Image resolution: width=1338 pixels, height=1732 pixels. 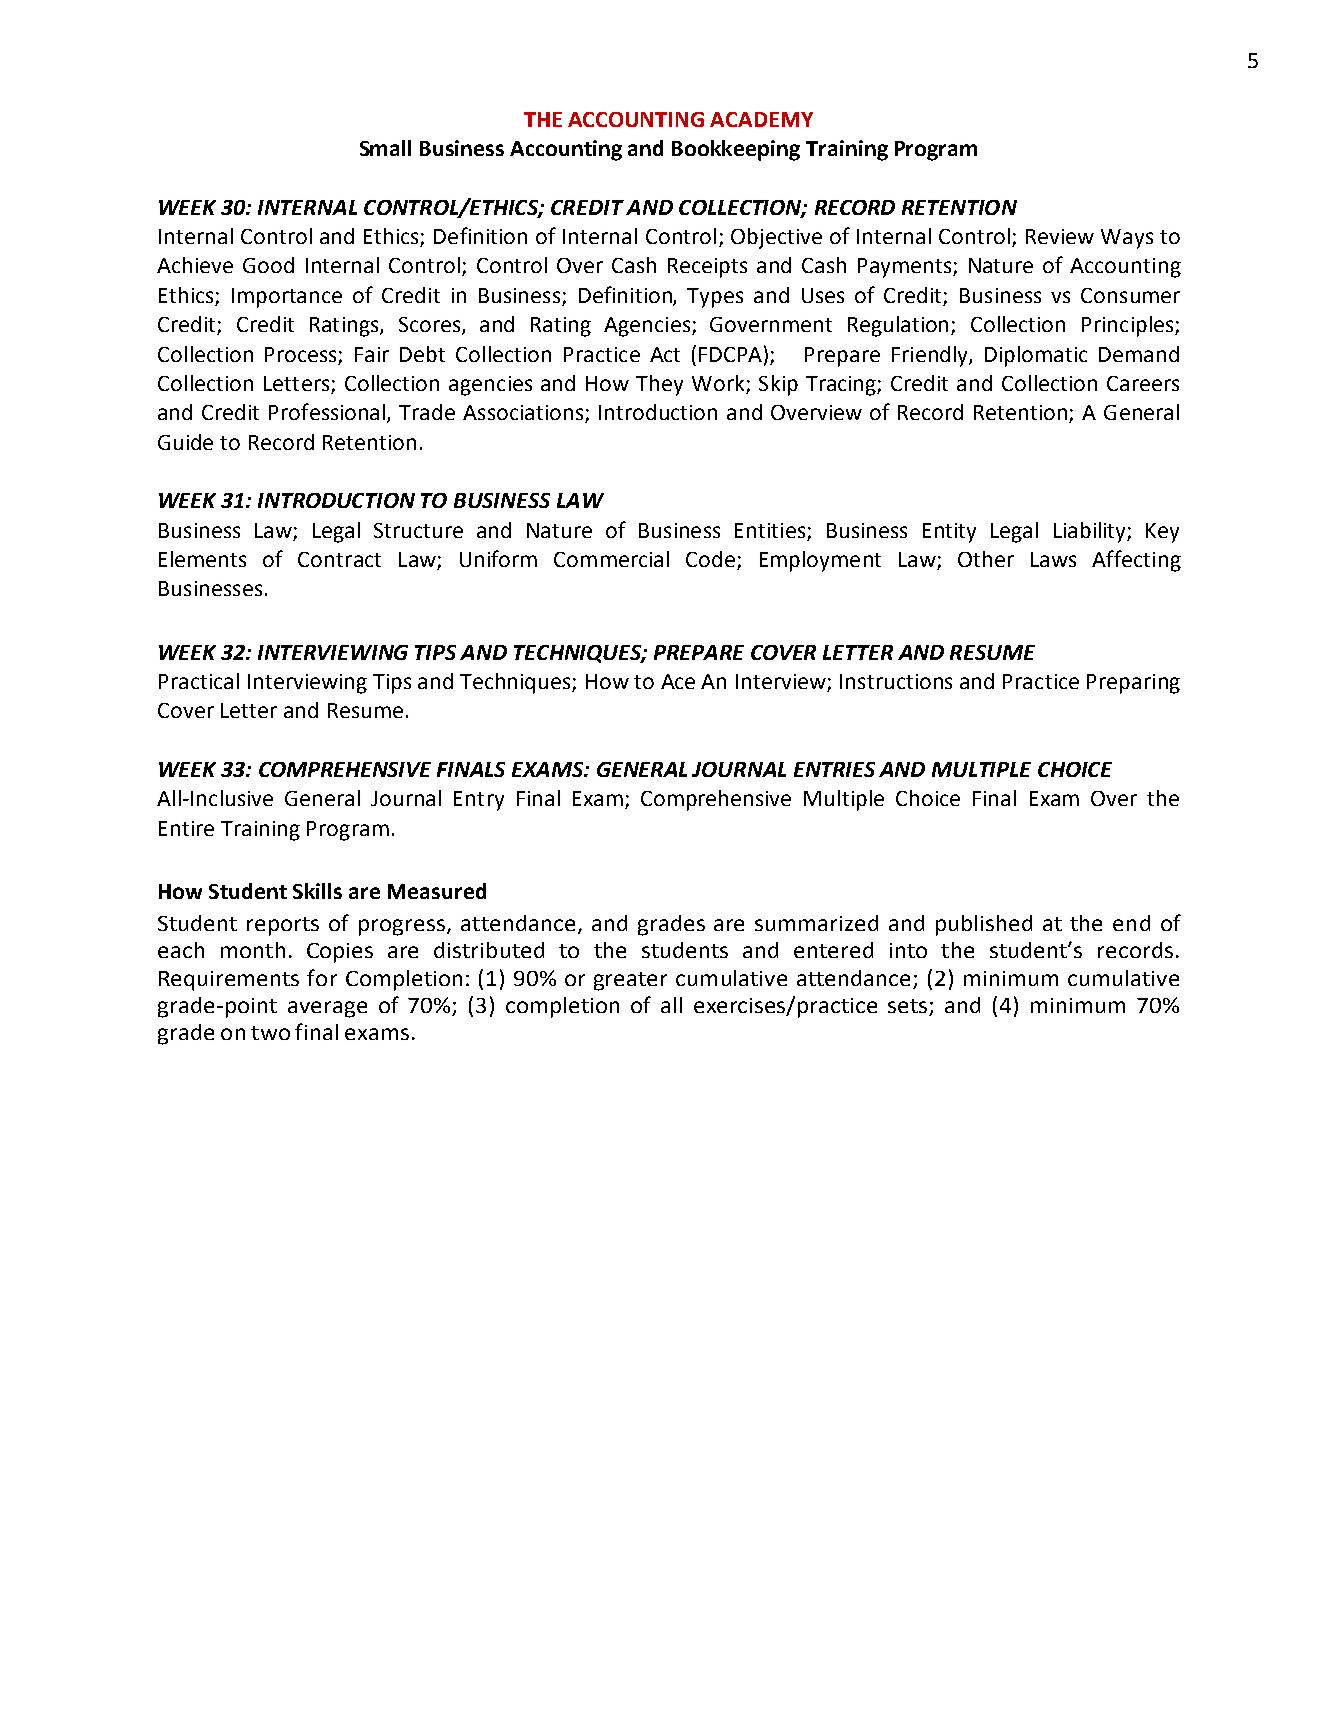 I want to click on Bookkeeping, so click(x=736, y=150).
